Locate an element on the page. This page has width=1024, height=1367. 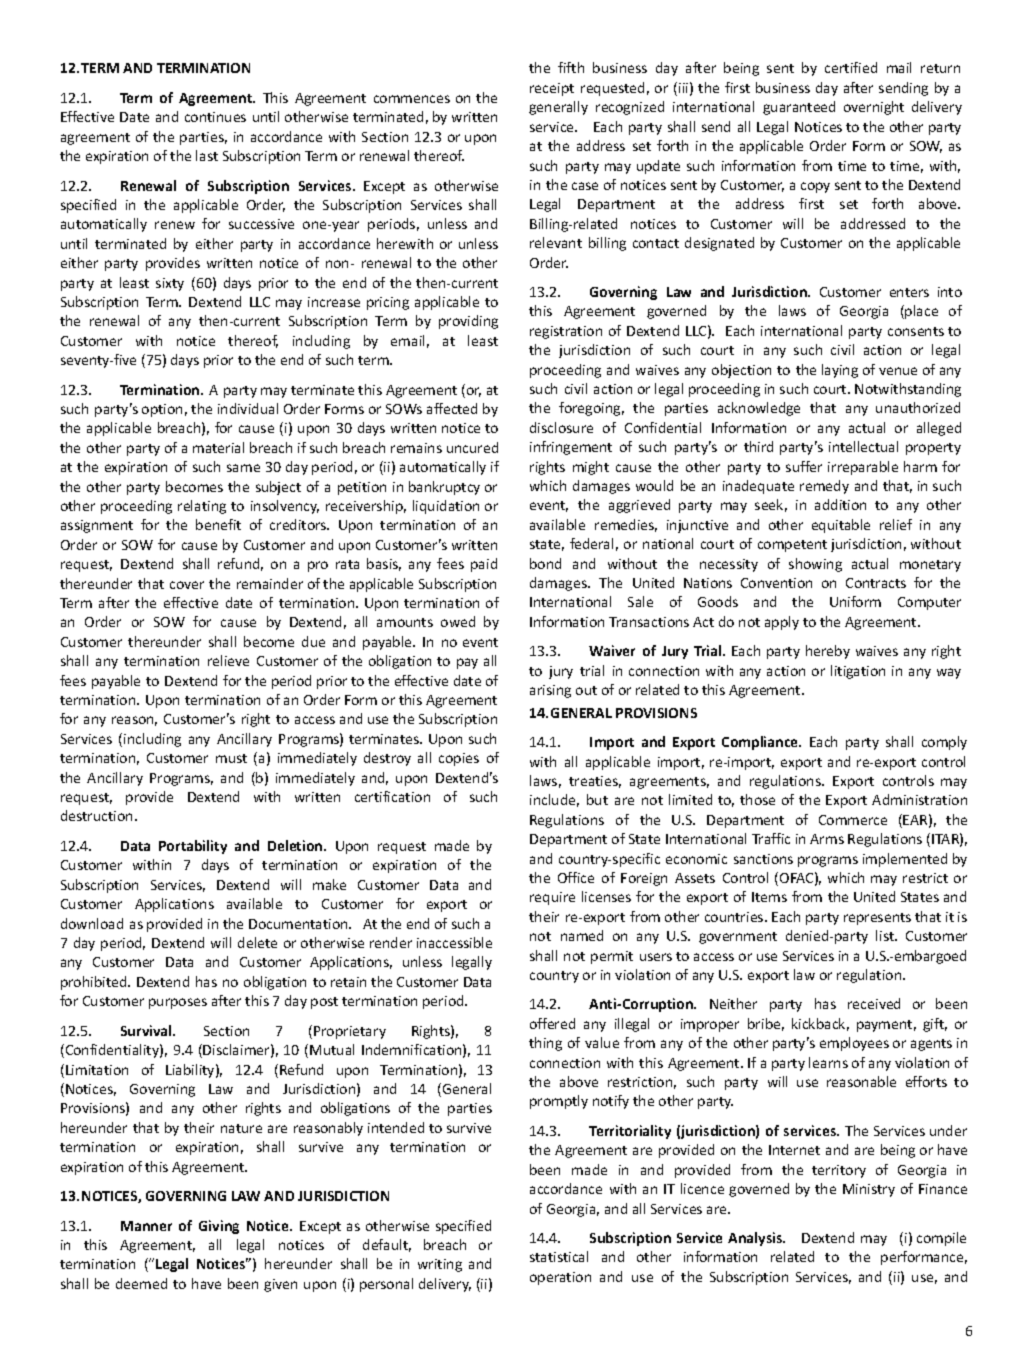
relating is located at coordinates (202, 507).
